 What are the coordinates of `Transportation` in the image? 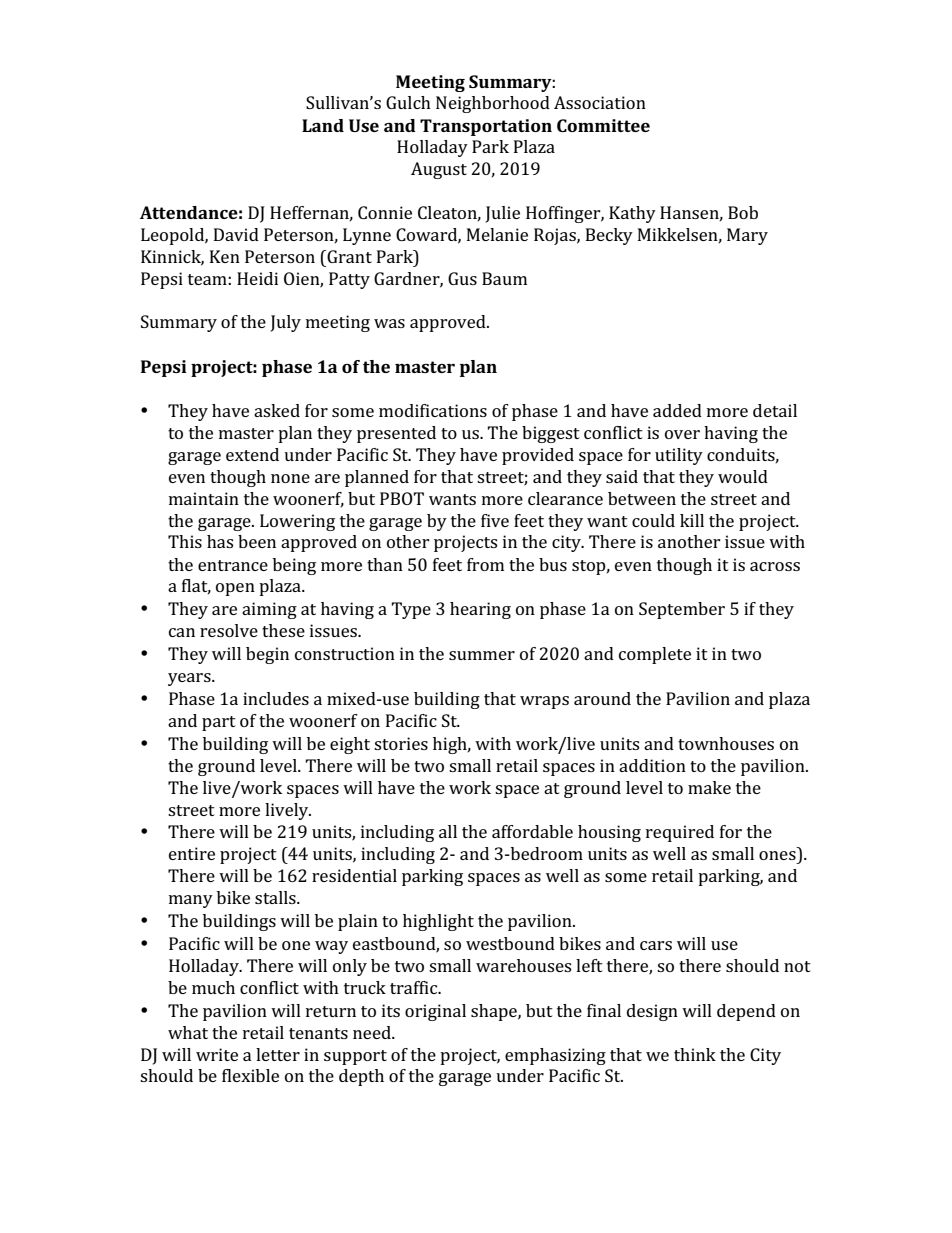 It's located at (486, 127).
